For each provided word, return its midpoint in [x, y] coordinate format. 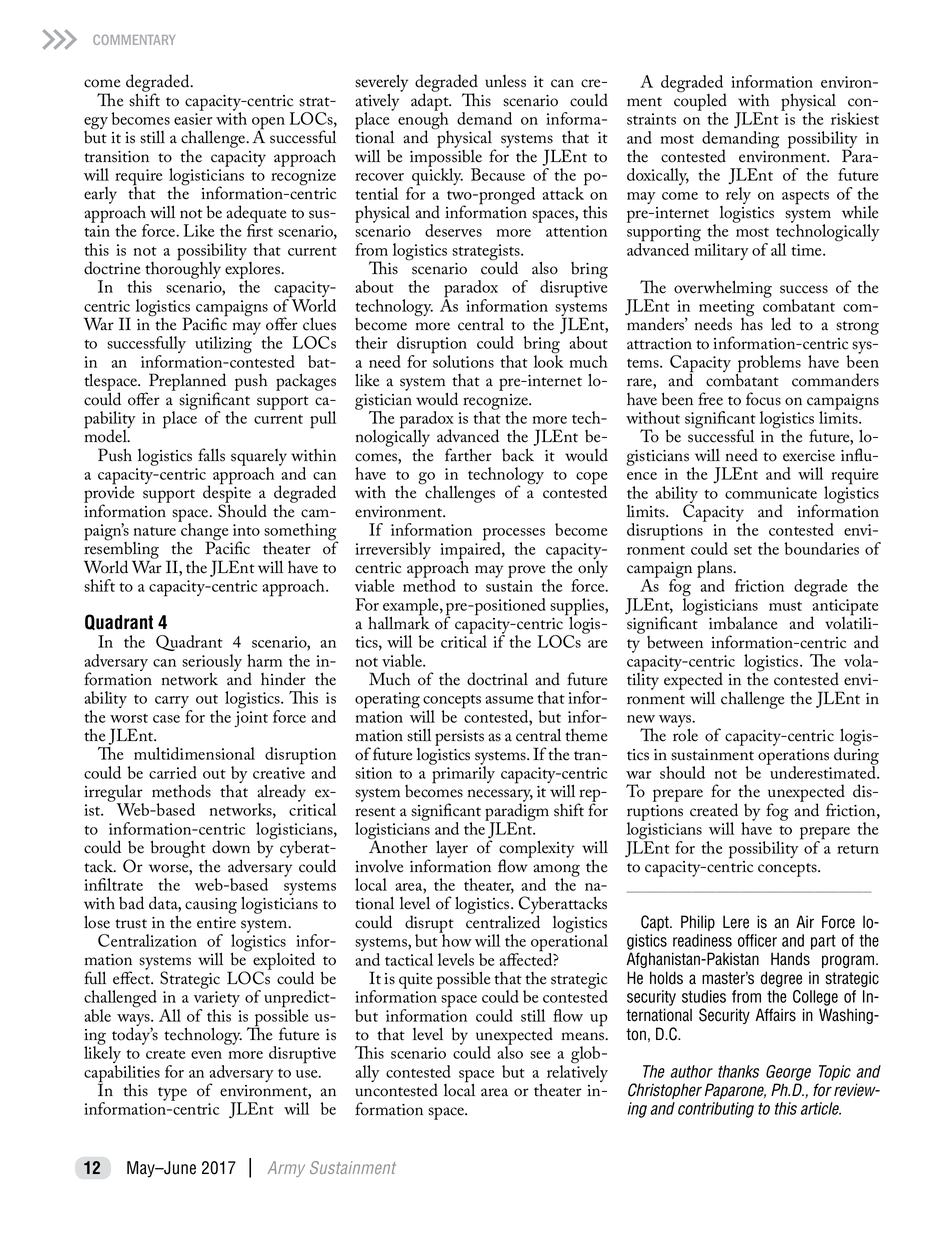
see [540, 1055]
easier [193, 119]
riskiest [855, 118]
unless [505, 81]
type [172, 1094]
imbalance [743, 623]
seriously [212, 664]
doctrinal [497, 679]
